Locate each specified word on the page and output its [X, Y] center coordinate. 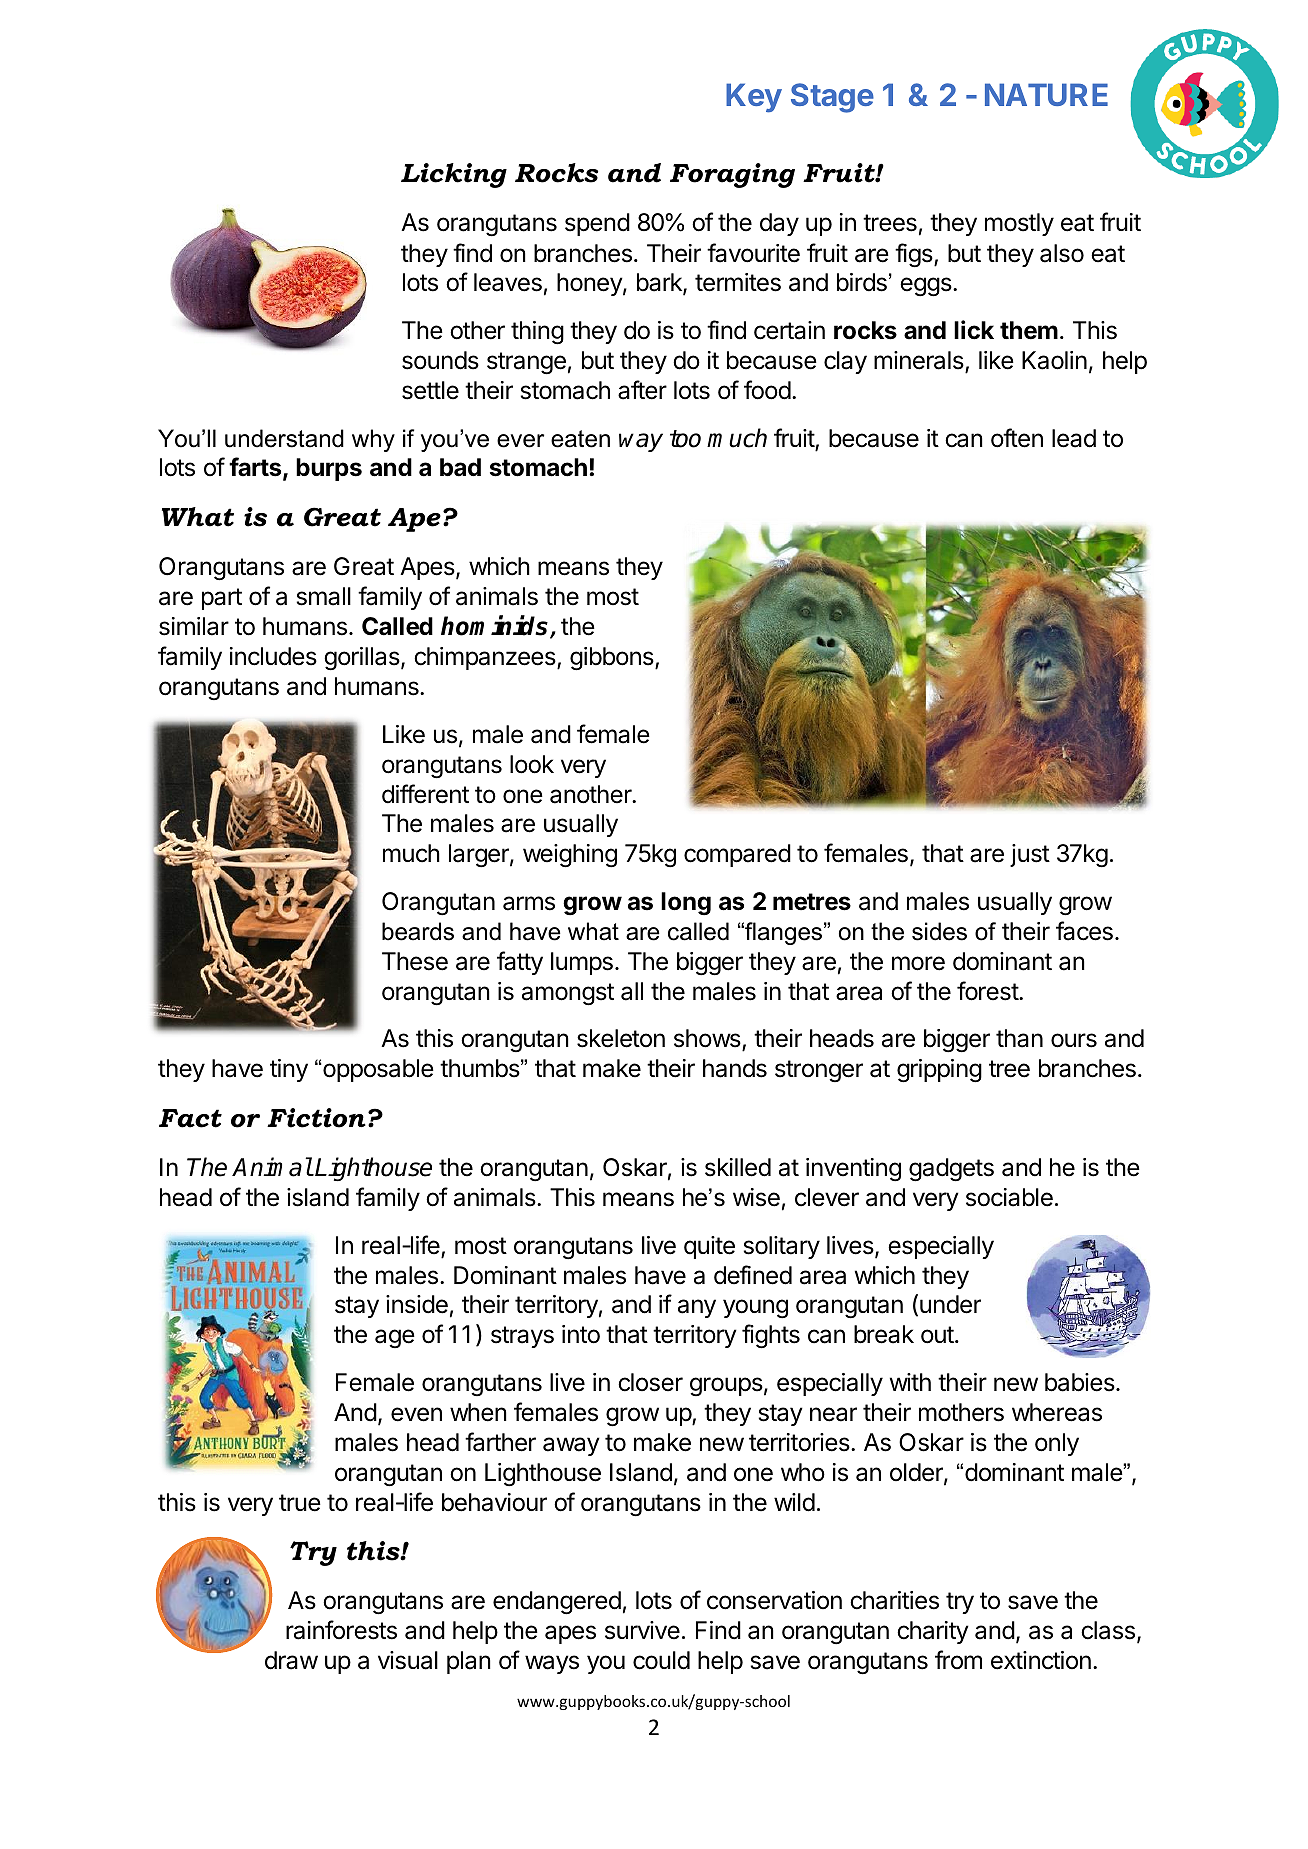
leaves [508, 282]
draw [291, 1660]
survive [642, 1630]
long [686, 903]
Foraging [732, 175]
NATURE [1046, 94]
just [1030, 855]
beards [418, 931]
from [958, 1659]
